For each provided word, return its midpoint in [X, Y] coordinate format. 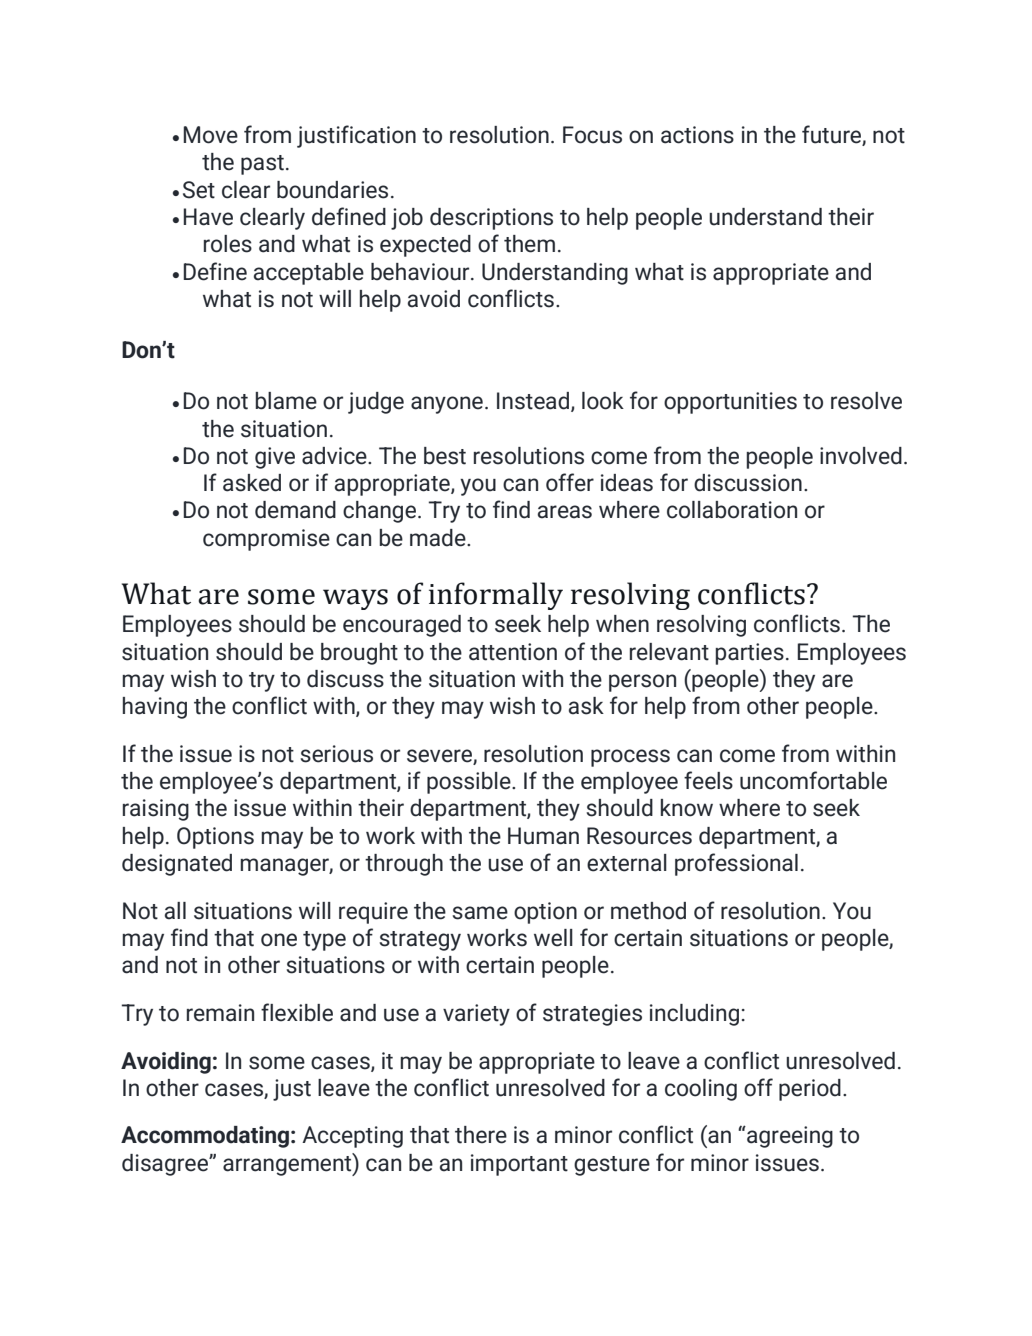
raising [156, 810]
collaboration [732, 510]
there [481, 1135]
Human [543, 836]
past [262, 165]
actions [697, 135]
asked [252, 483]
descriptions [491, 219]
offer [570, 482]
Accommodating [205, 1137]
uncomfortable [813, 780]
